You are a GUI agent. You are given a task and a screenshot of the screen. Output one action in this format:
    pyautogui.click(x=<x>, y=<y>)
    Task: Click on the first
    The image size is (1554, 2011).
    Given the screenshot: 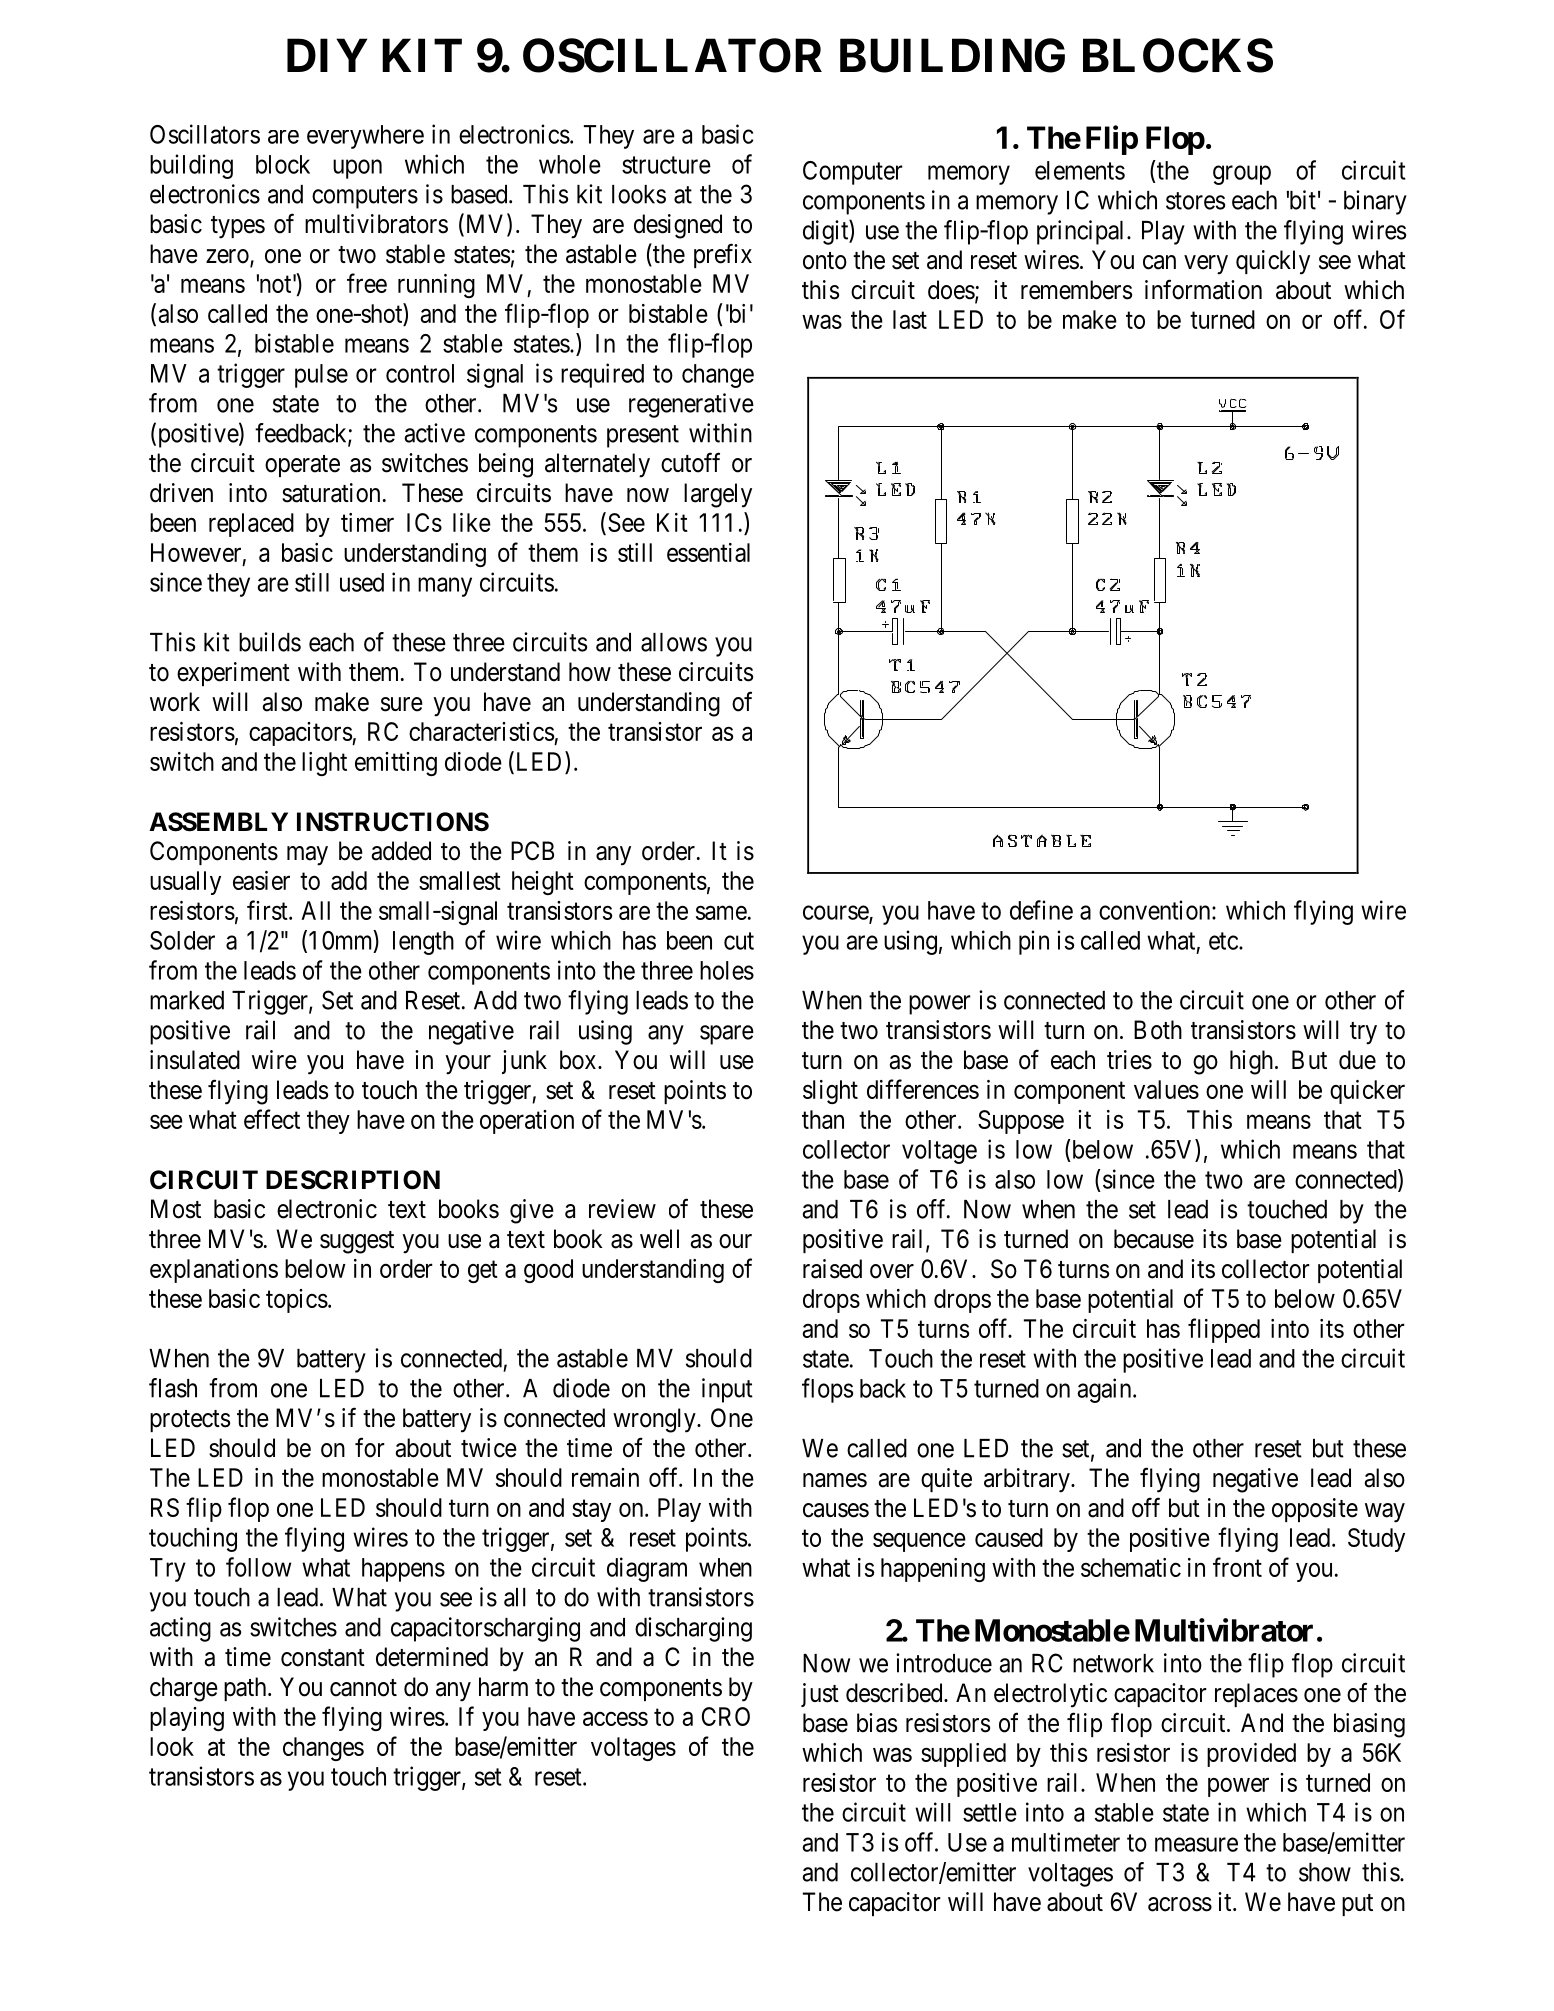 What is the action you would take?
    pyautogui.click(x=268, y=910)
